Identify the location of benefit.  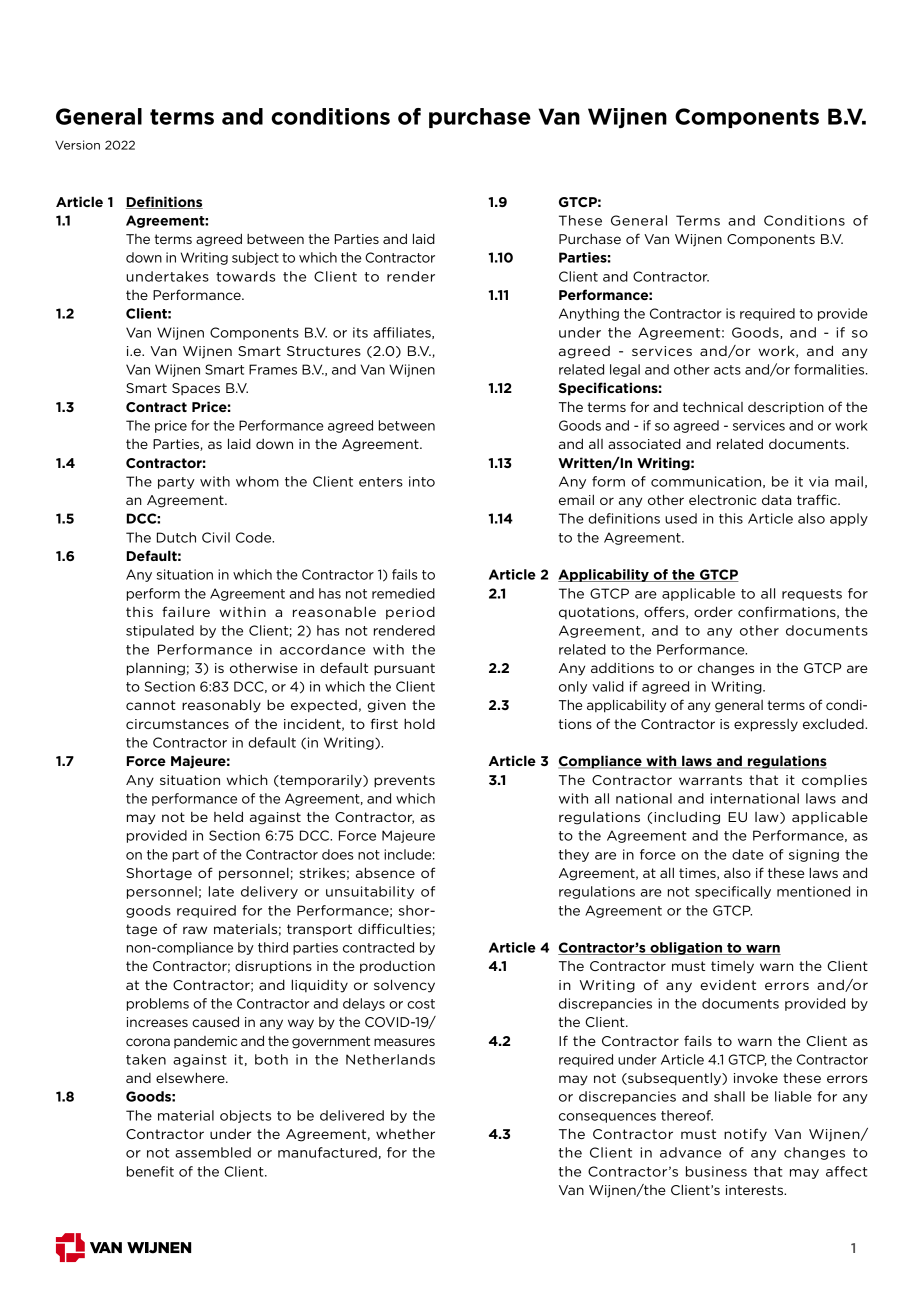
(150, 1171).
